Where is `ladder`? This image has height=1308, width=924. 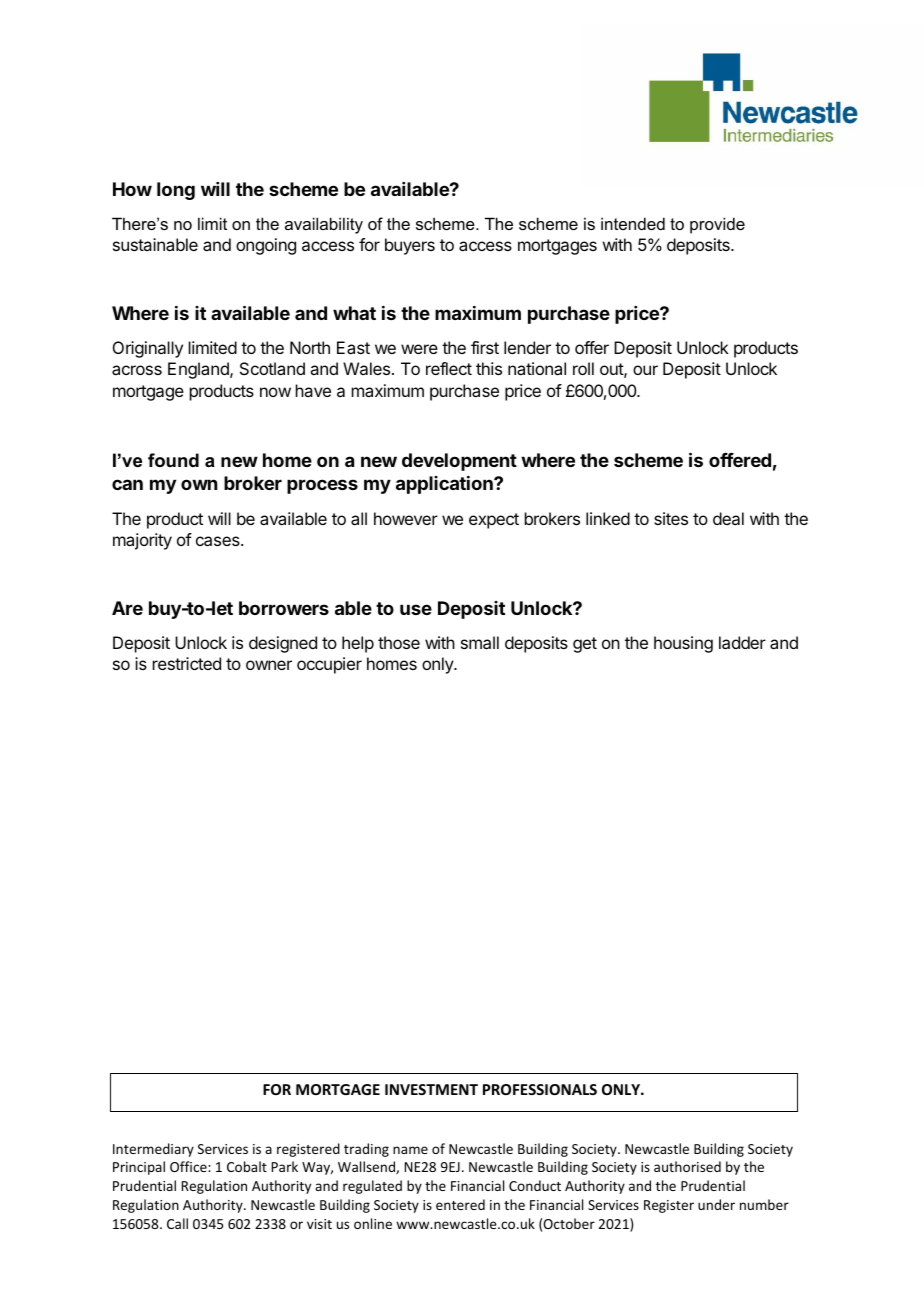 ladder is located at coordinates (742, 642).
